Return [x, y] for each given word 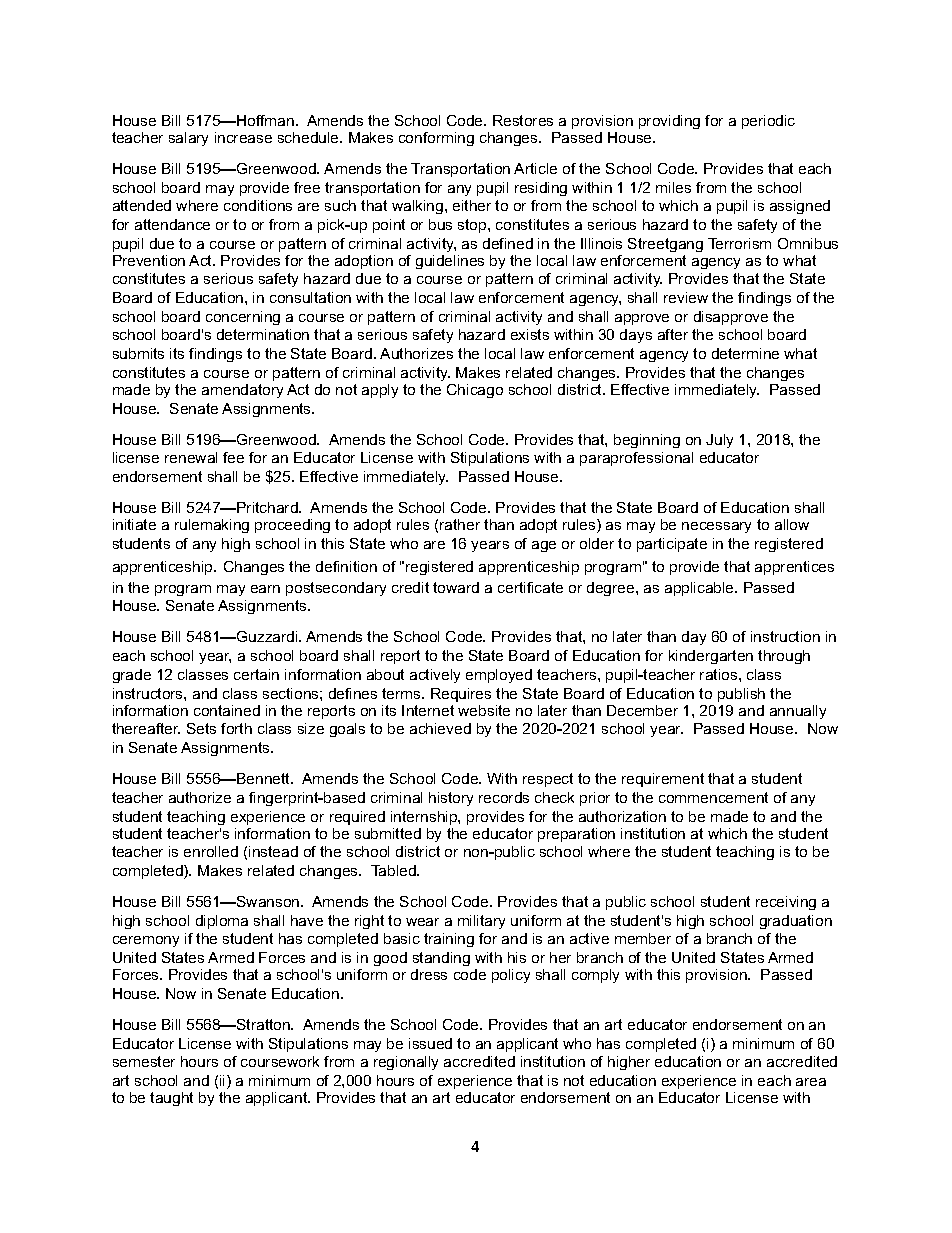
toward [456, 587]
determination [263, 334]
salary [188, 139]
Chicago [475, 391]
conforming [436, 139]
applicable [700, 589]
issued [430, 1043]
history [451, 799]
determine [745, 353]
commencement [713, 797]
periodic [768, 122]
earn [265, 589]
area [811, 1082]
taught [171, 1099]
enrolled [211, 851]
